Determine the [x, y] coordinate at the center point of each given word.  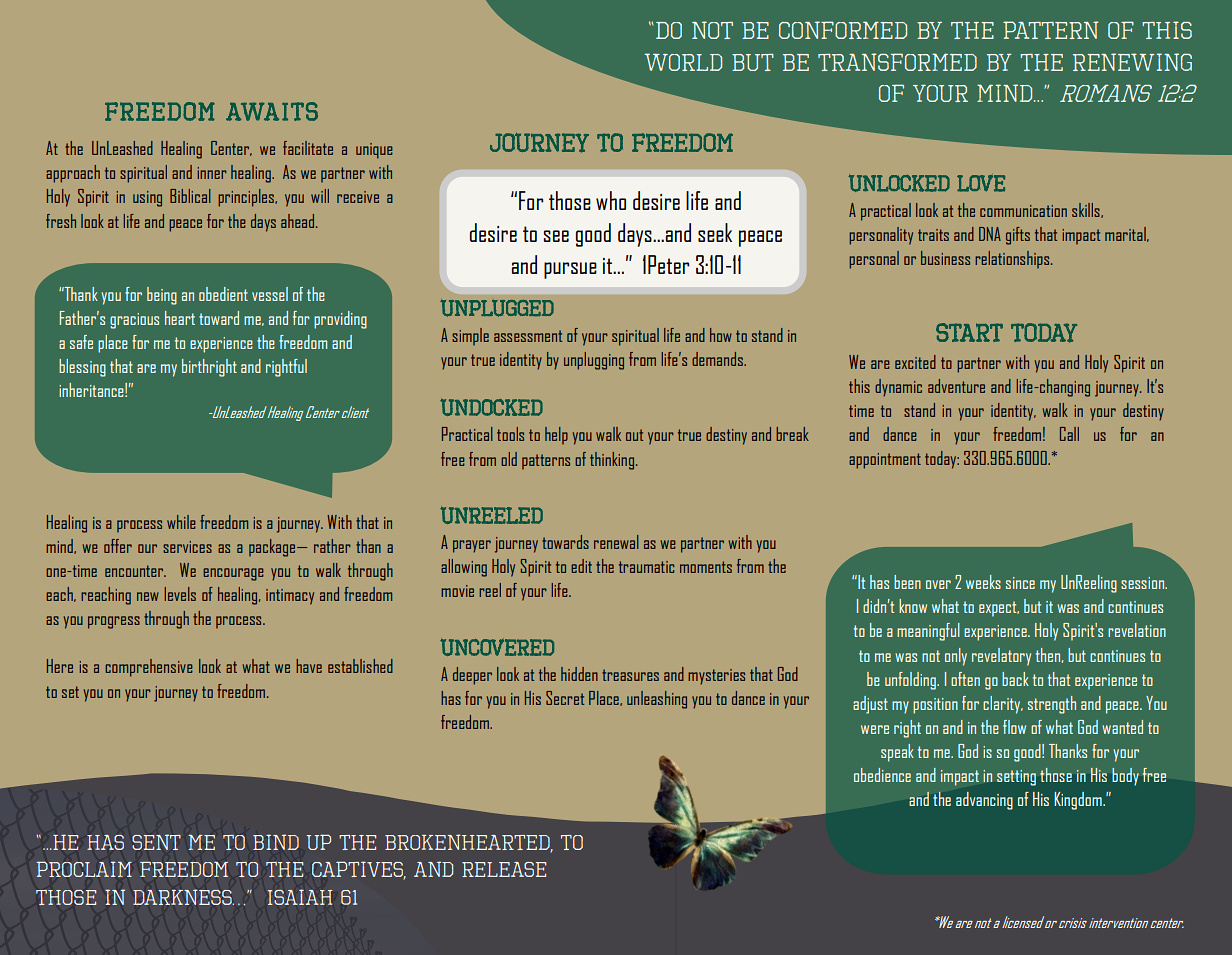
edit [581, 566]
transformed [897, 62]
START [969, 332]
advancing [984, 801]
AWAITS [272, 111]
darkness [183, 897]
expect [999, 609]
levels [180, 594]
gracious [134, 321]
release [504, 869]
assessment [528, 336]
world [683, 62]
